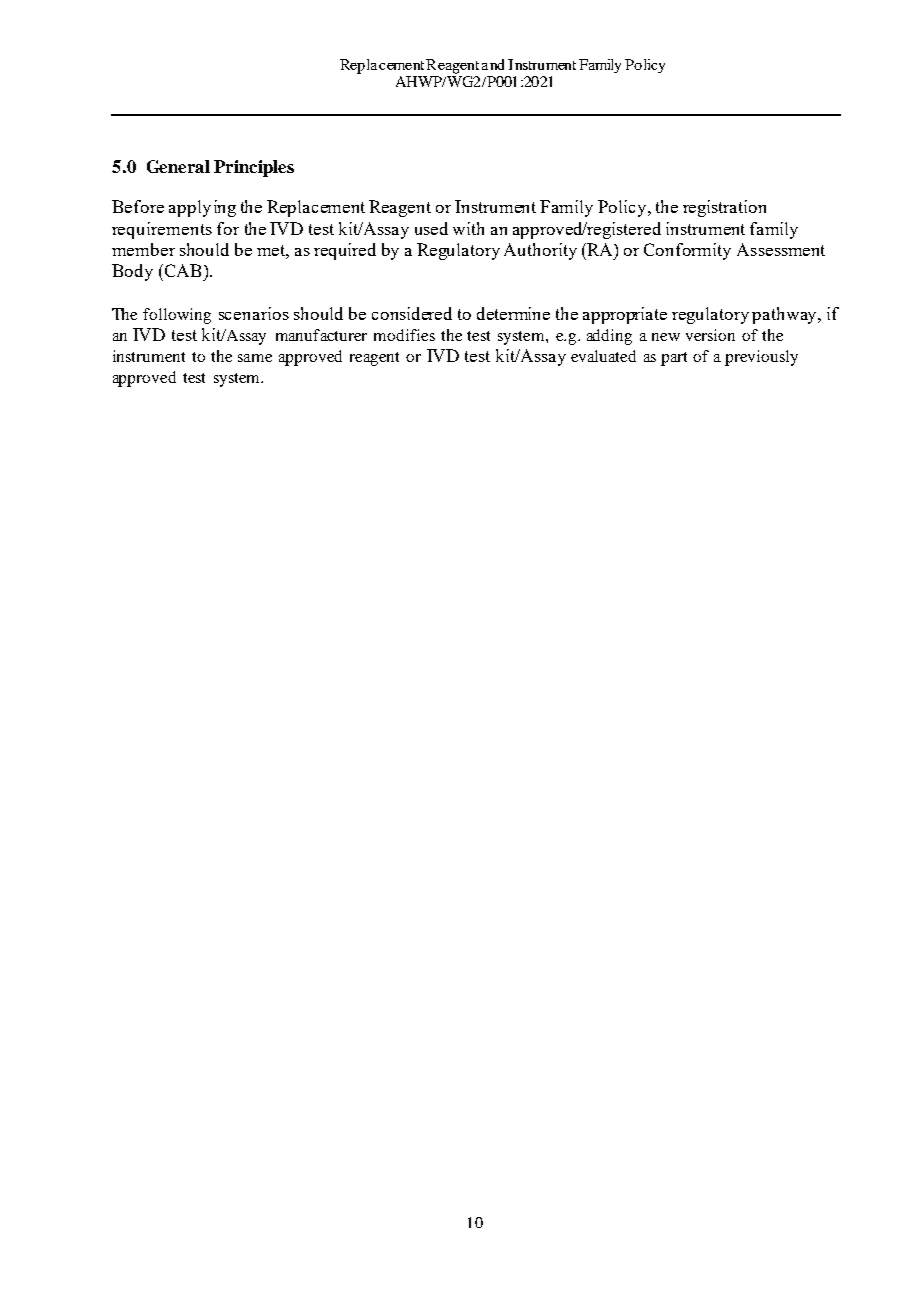 Image resolution: width=924 pixels, height=1309 pixels. What do you see at coordinates (254, 313) in the page?
I see `scenarios` at bounding box center [254, 313].
